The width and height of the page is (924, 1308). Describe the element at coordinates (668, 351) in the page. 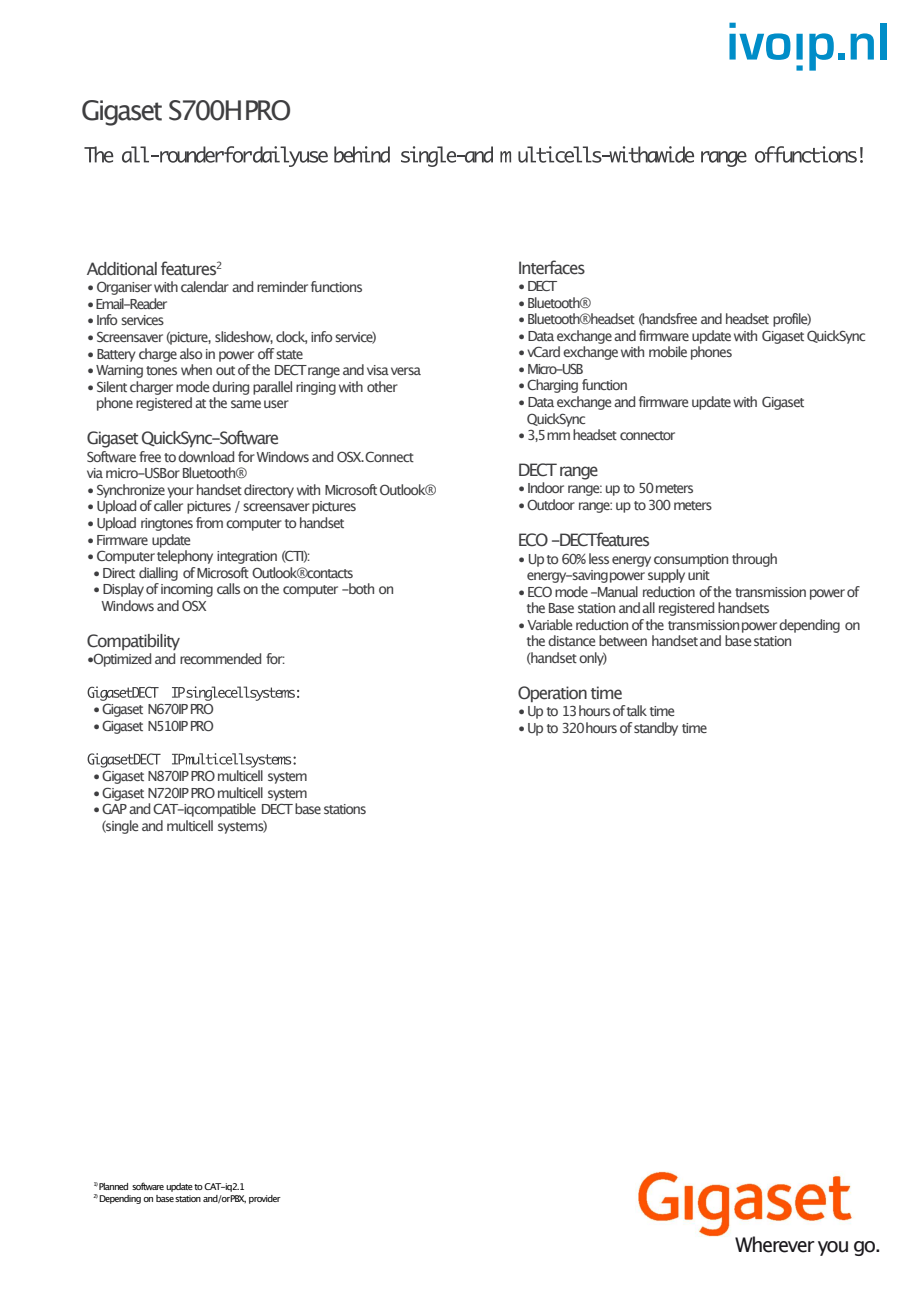

I see `mobile` at that location.
